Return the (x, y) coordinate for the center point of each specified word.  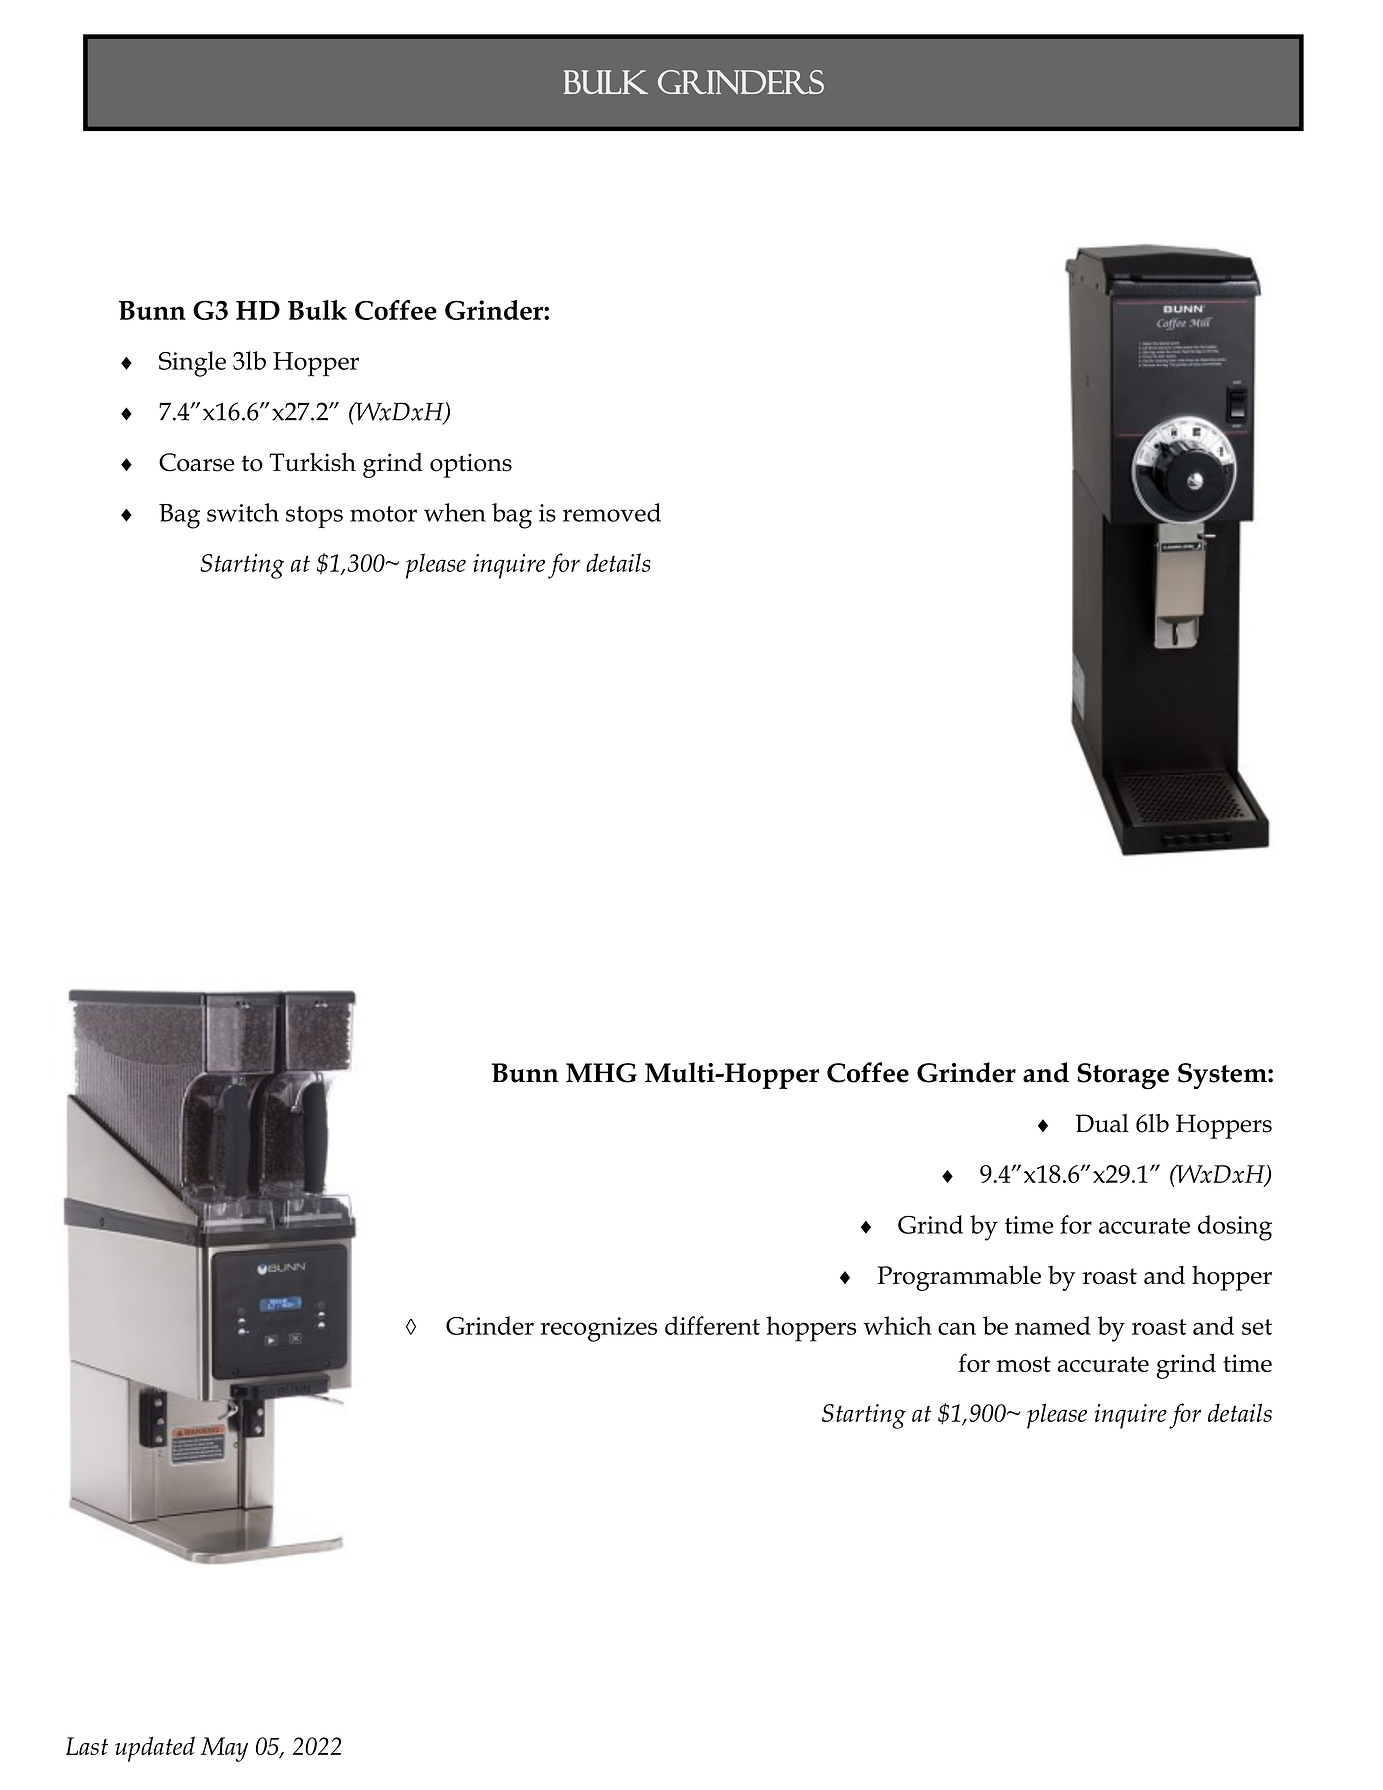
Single (192, 364)
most (1024, 1364)
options (471, 465)
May (224, 1749)
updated (155, 1749)
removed (612, 512)
